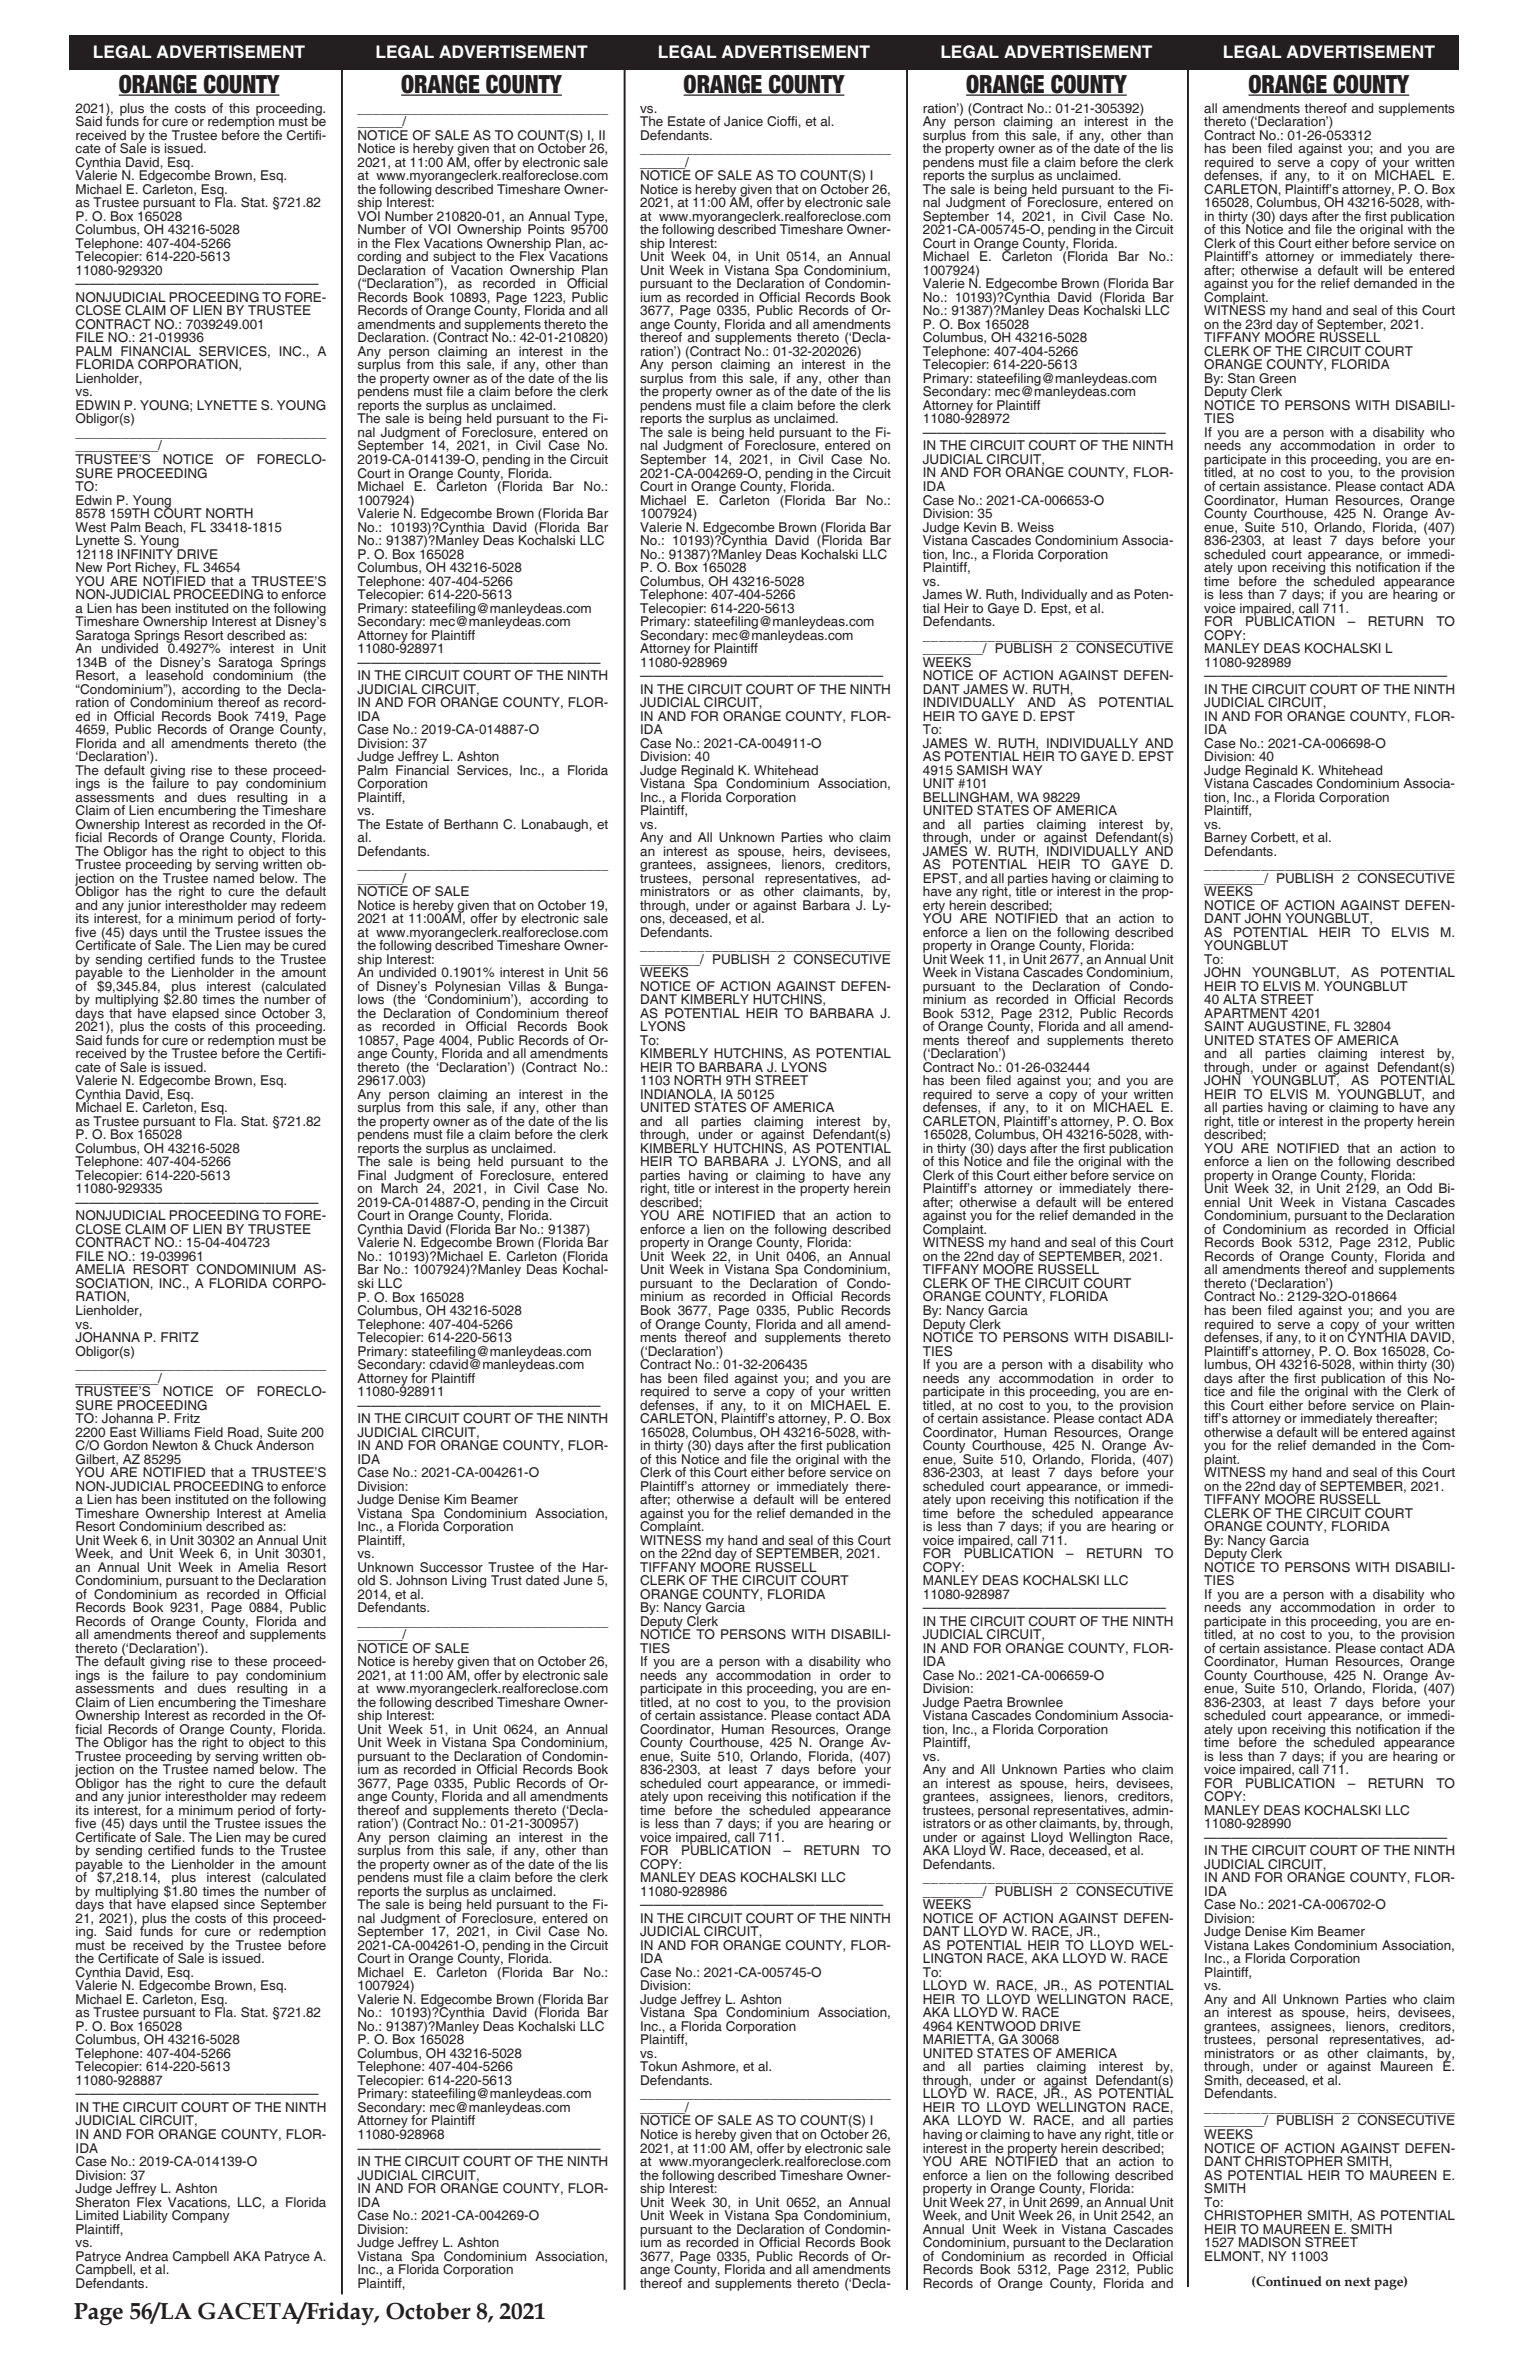 This document has height=2362, width=1528. What do you see at coordinates (546, 229) in the document?
I see `Points` at bounding box center [546, 229].
